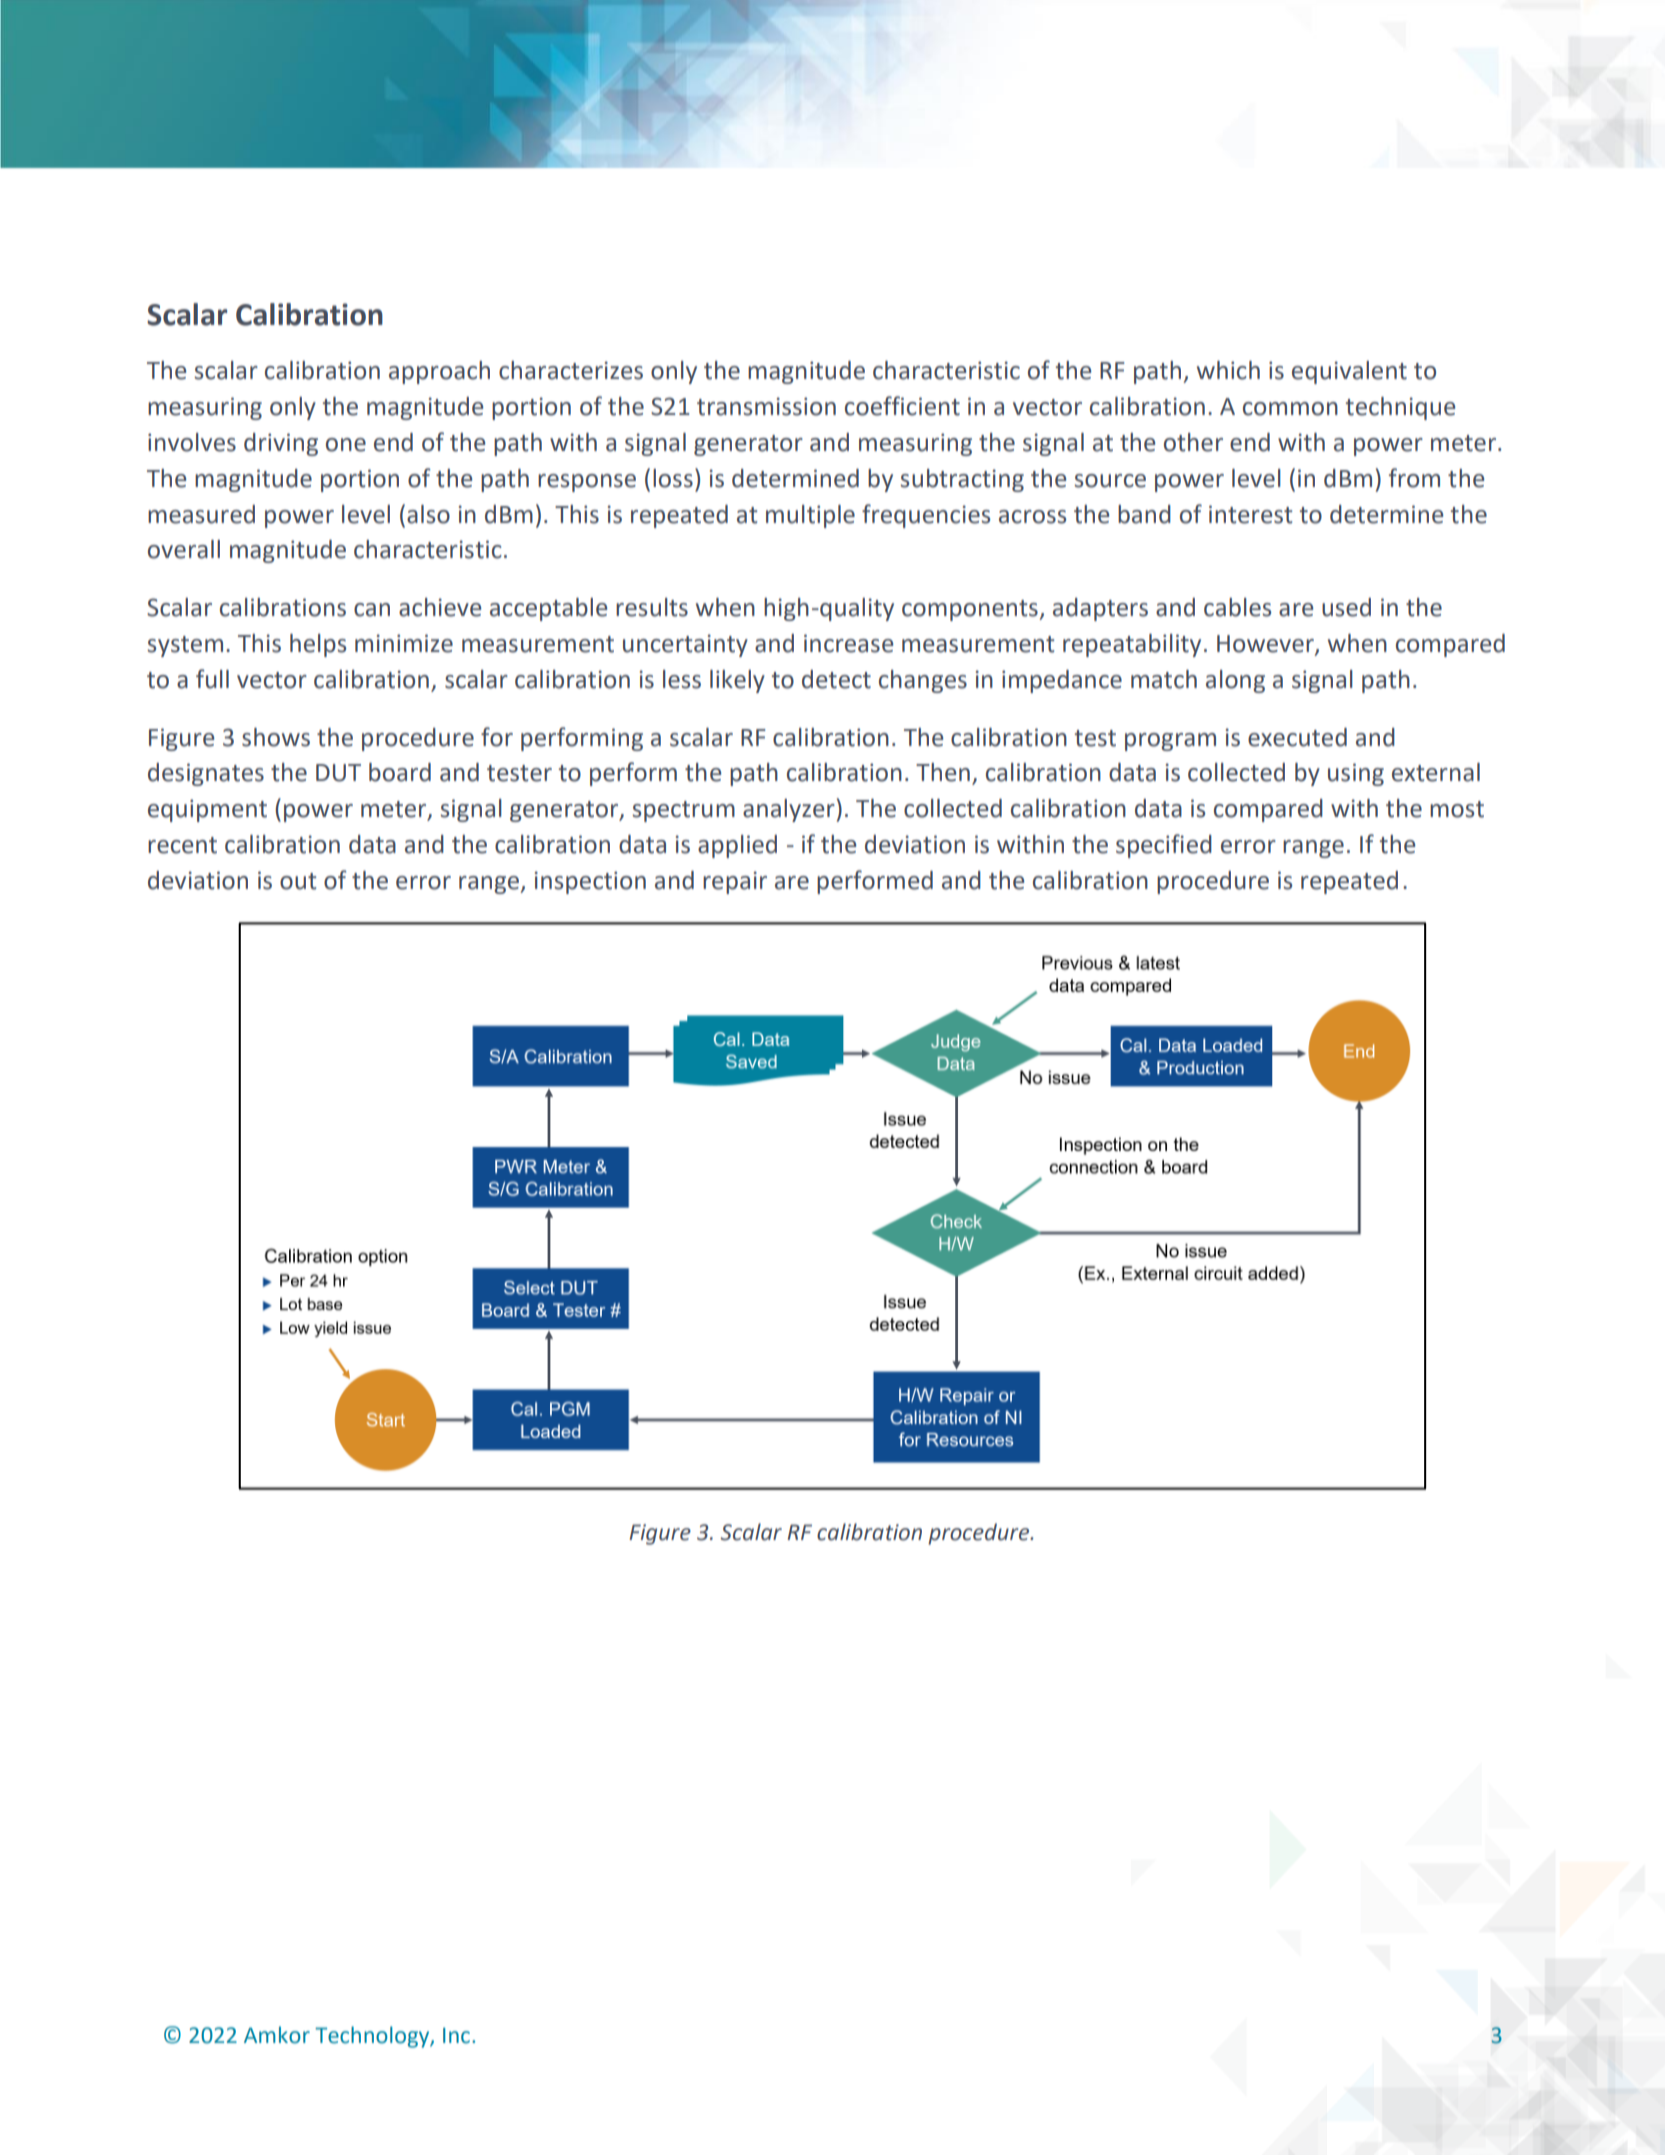 The image size is (1665, 2155). Describe the element at coordinates (439, 372) in the screenshot. I see `approach` at that location.
